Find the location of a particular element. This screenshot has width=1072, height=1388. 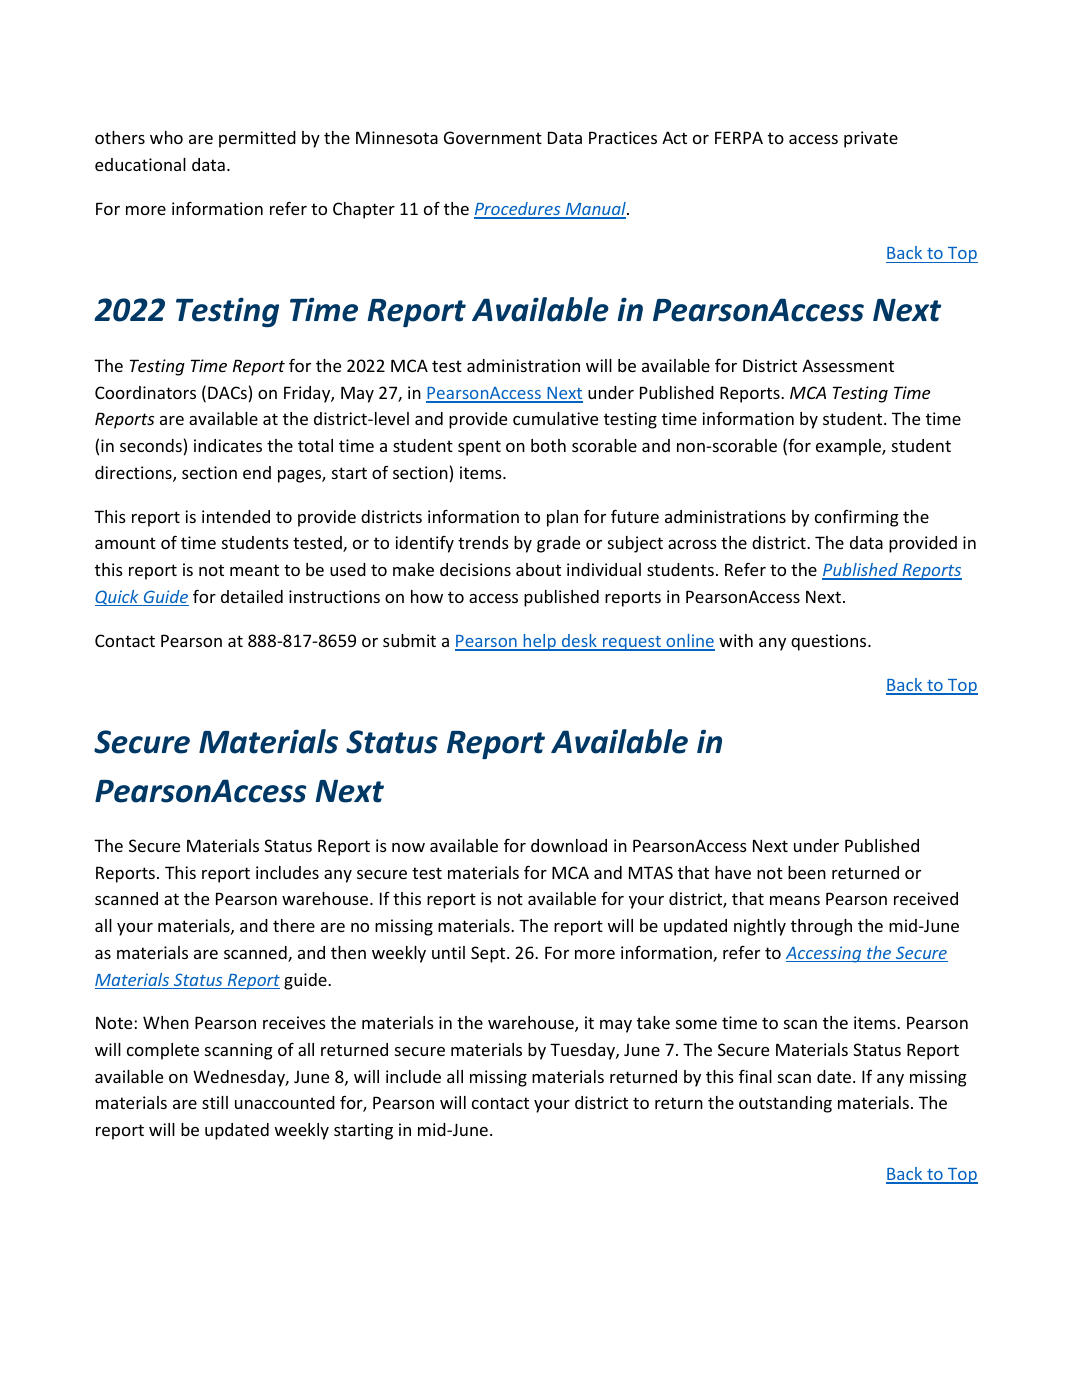

cumulative is located at coordinates (555, 418).
